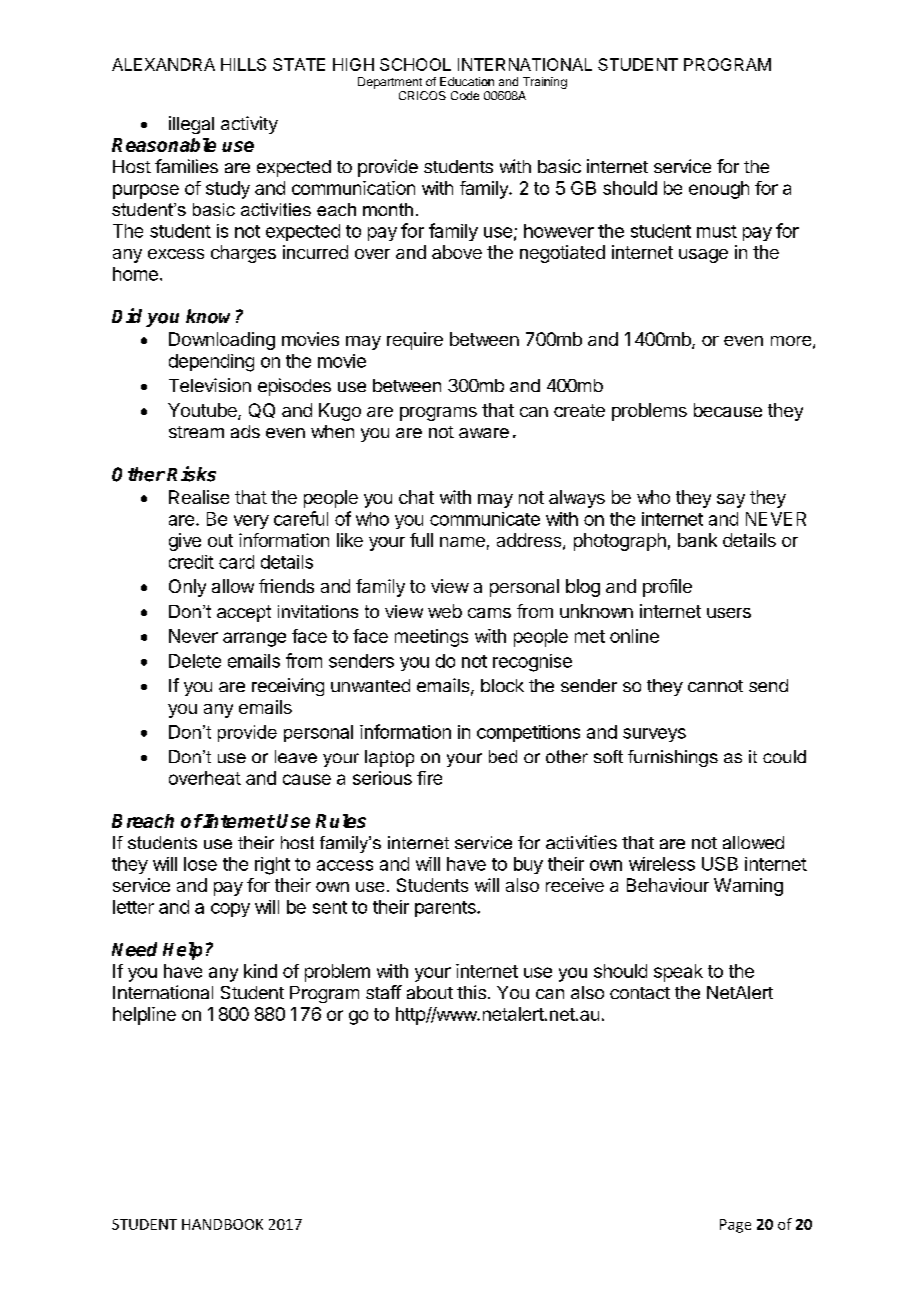  Describe the element at coordinates (484, 433) in the document. I see `aware` at that location.
